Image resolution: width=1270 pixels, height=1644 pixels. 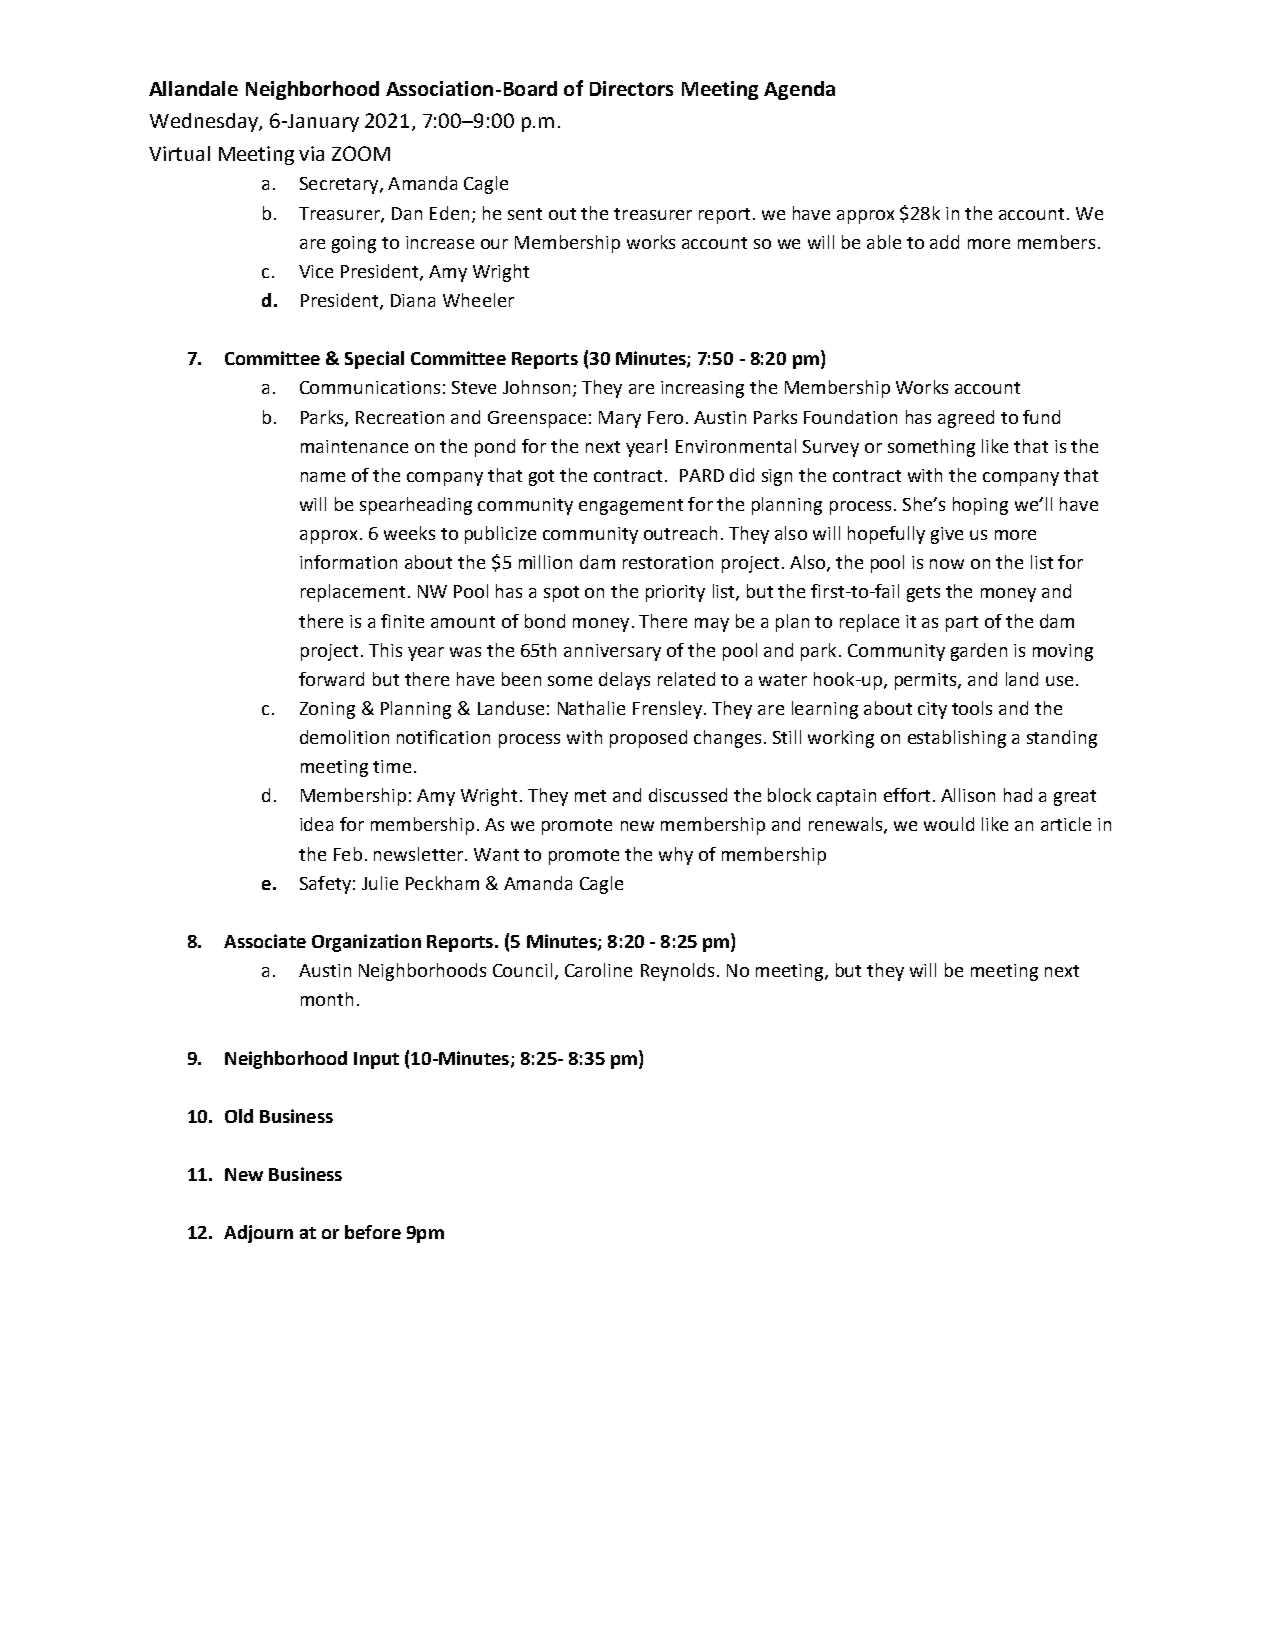 What do you see at coordinates (612, 652) in the screenshot?
I see `anniversary` at bounding box center [612, 652].
